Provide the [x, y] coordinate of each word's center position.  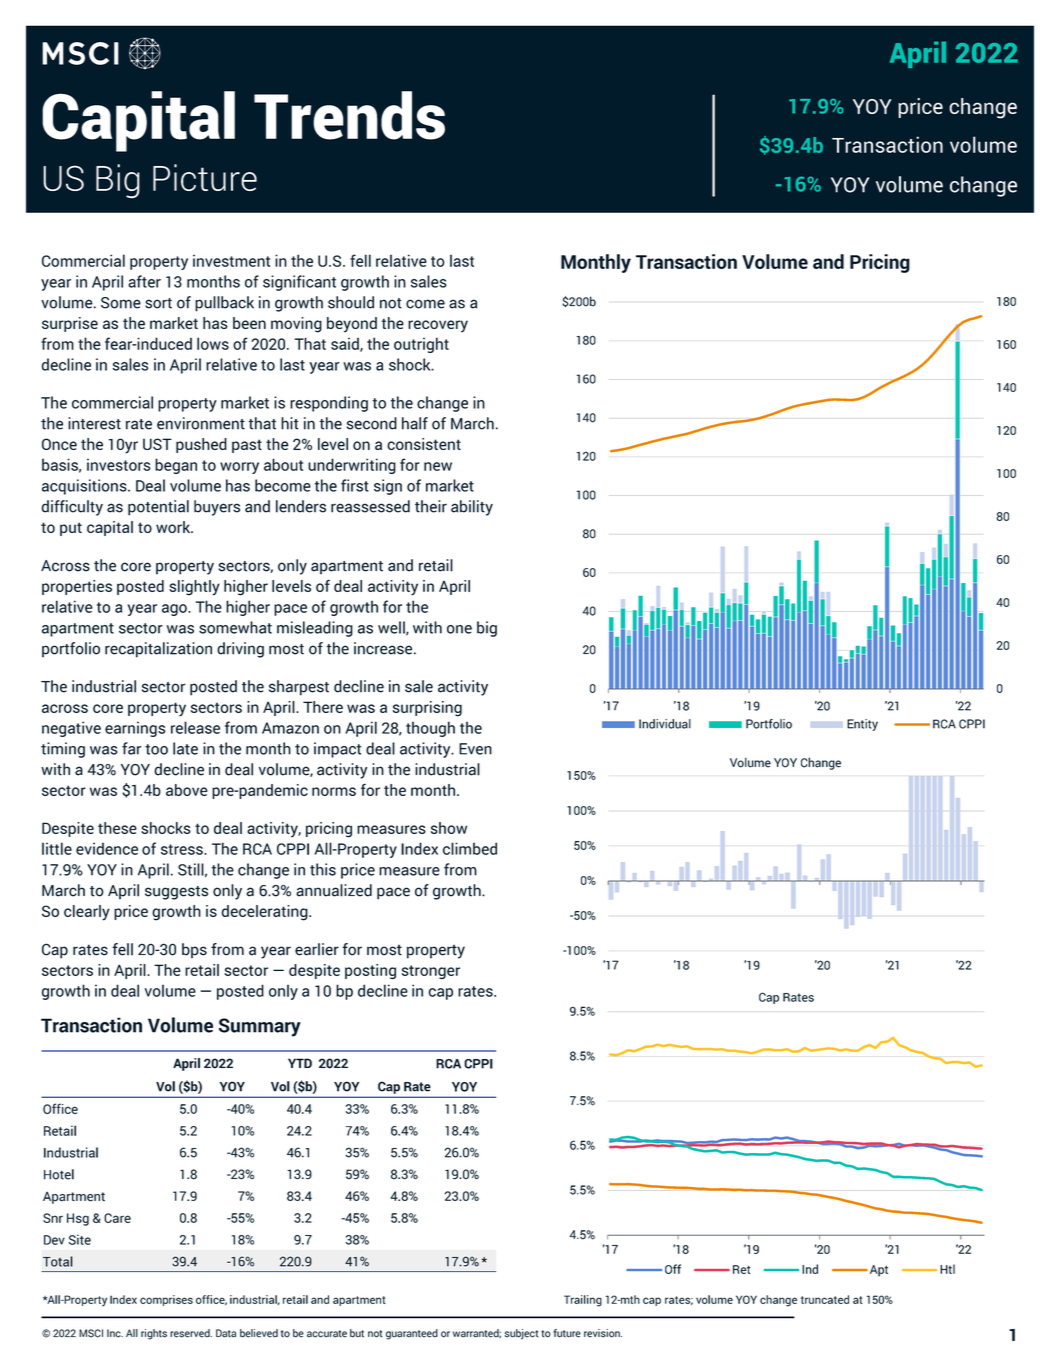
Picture [205, 177]
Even [475, 749]
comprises [166, 1300]
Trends [349, 115]
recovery [438, 326]
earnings [135, 729]
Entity [862, 725]
